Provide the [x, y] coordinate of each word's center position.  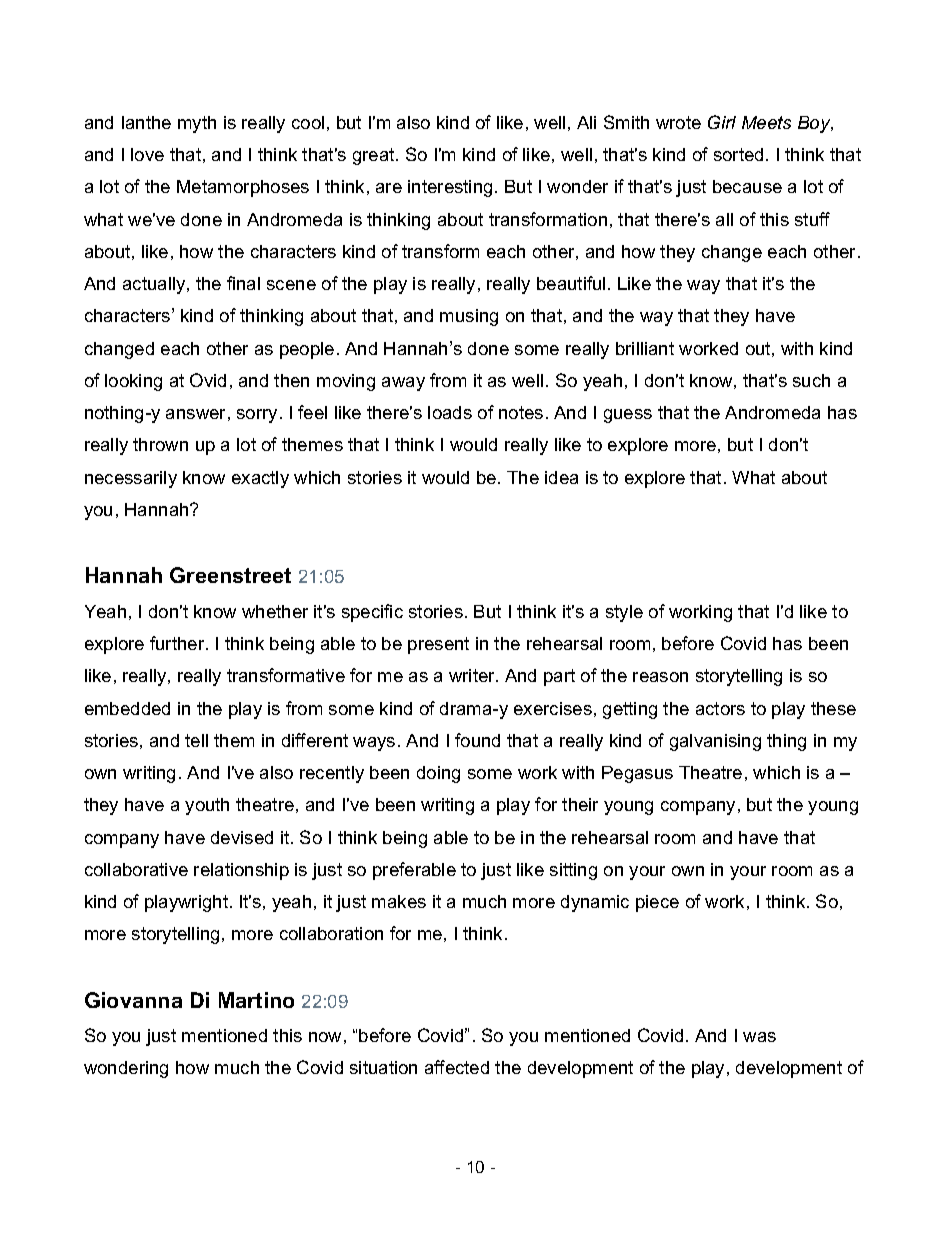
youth [207, 806]
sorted [738, 154]
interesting [450, 188]
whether [275, 611]
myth [197, 124]
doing [438, 774]
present [438, 645]
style [624, 613]
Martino [256, 1000]
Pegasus [637, 774]
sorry [257, 416]
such [811, 380]
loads [450, 412]
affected [457, 1067]
